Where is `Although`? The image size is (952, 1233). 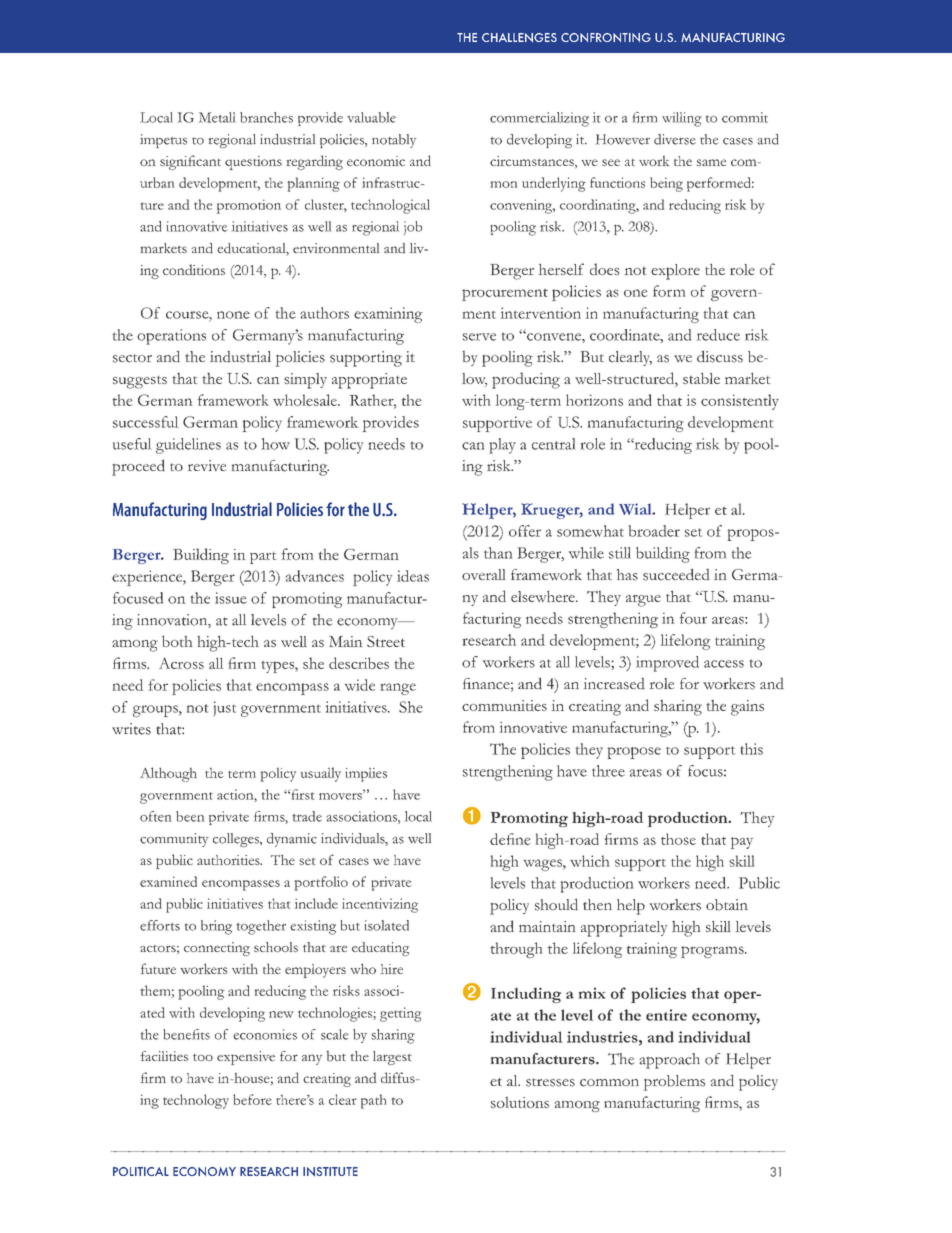
Although is located at coordinates (168, 774).
